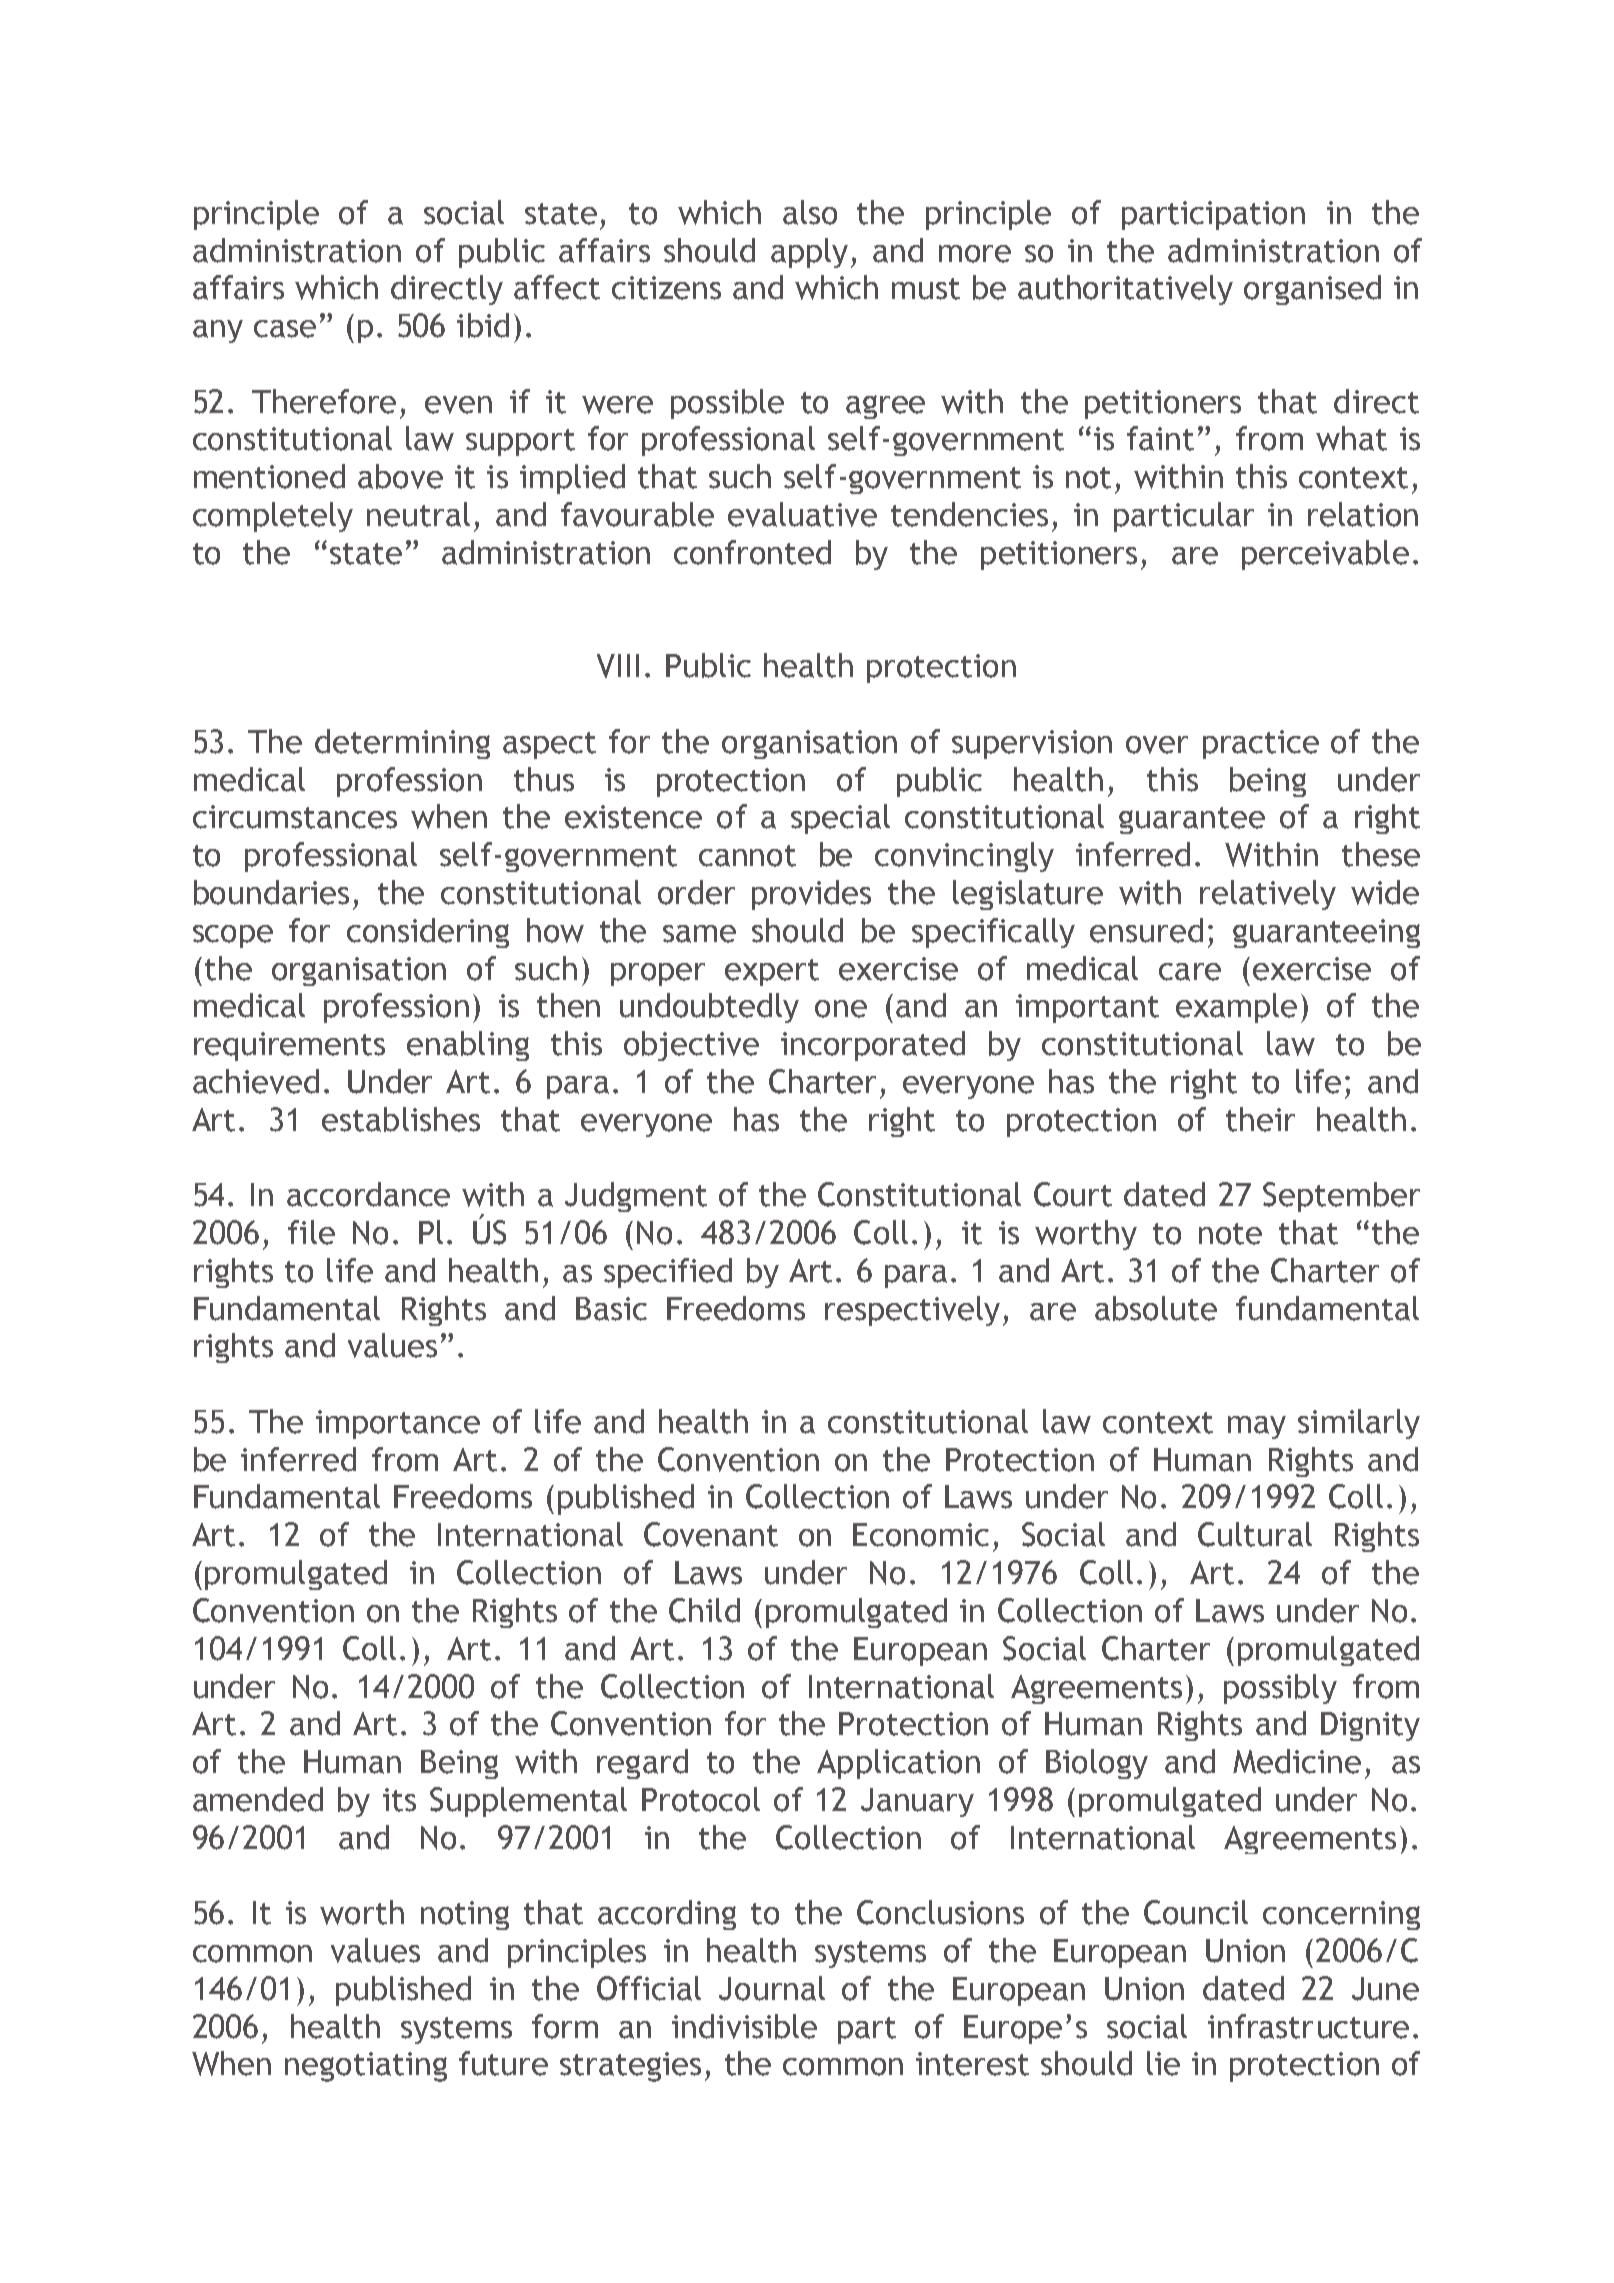 The width and height of the screenshot is (1614, 2283). What do you see at coordinates (311, 1232) in the screenshot?
I see `file` at bounding box center [311, 1232].
